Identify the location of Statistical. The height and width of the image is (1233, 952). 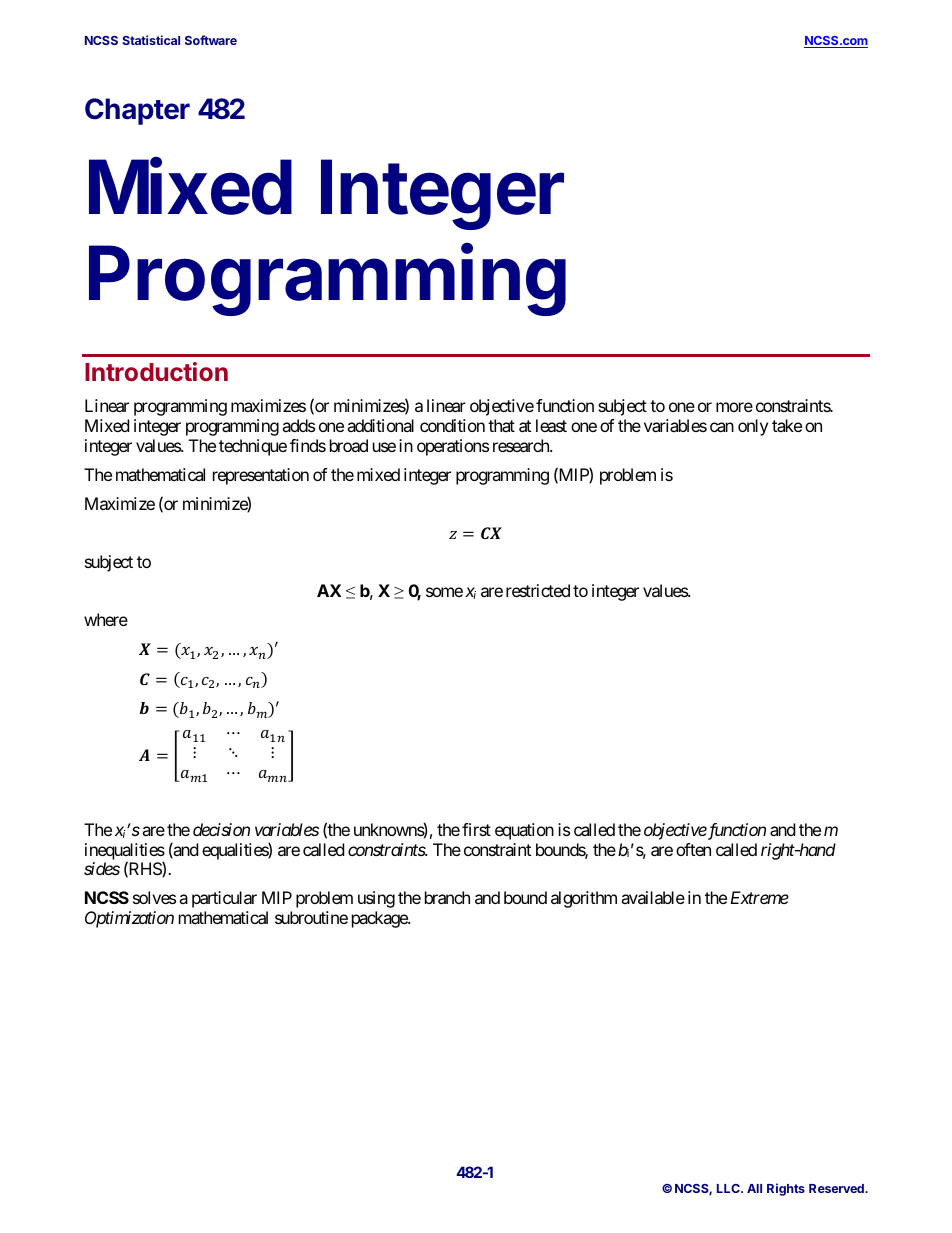
(151, 40).
